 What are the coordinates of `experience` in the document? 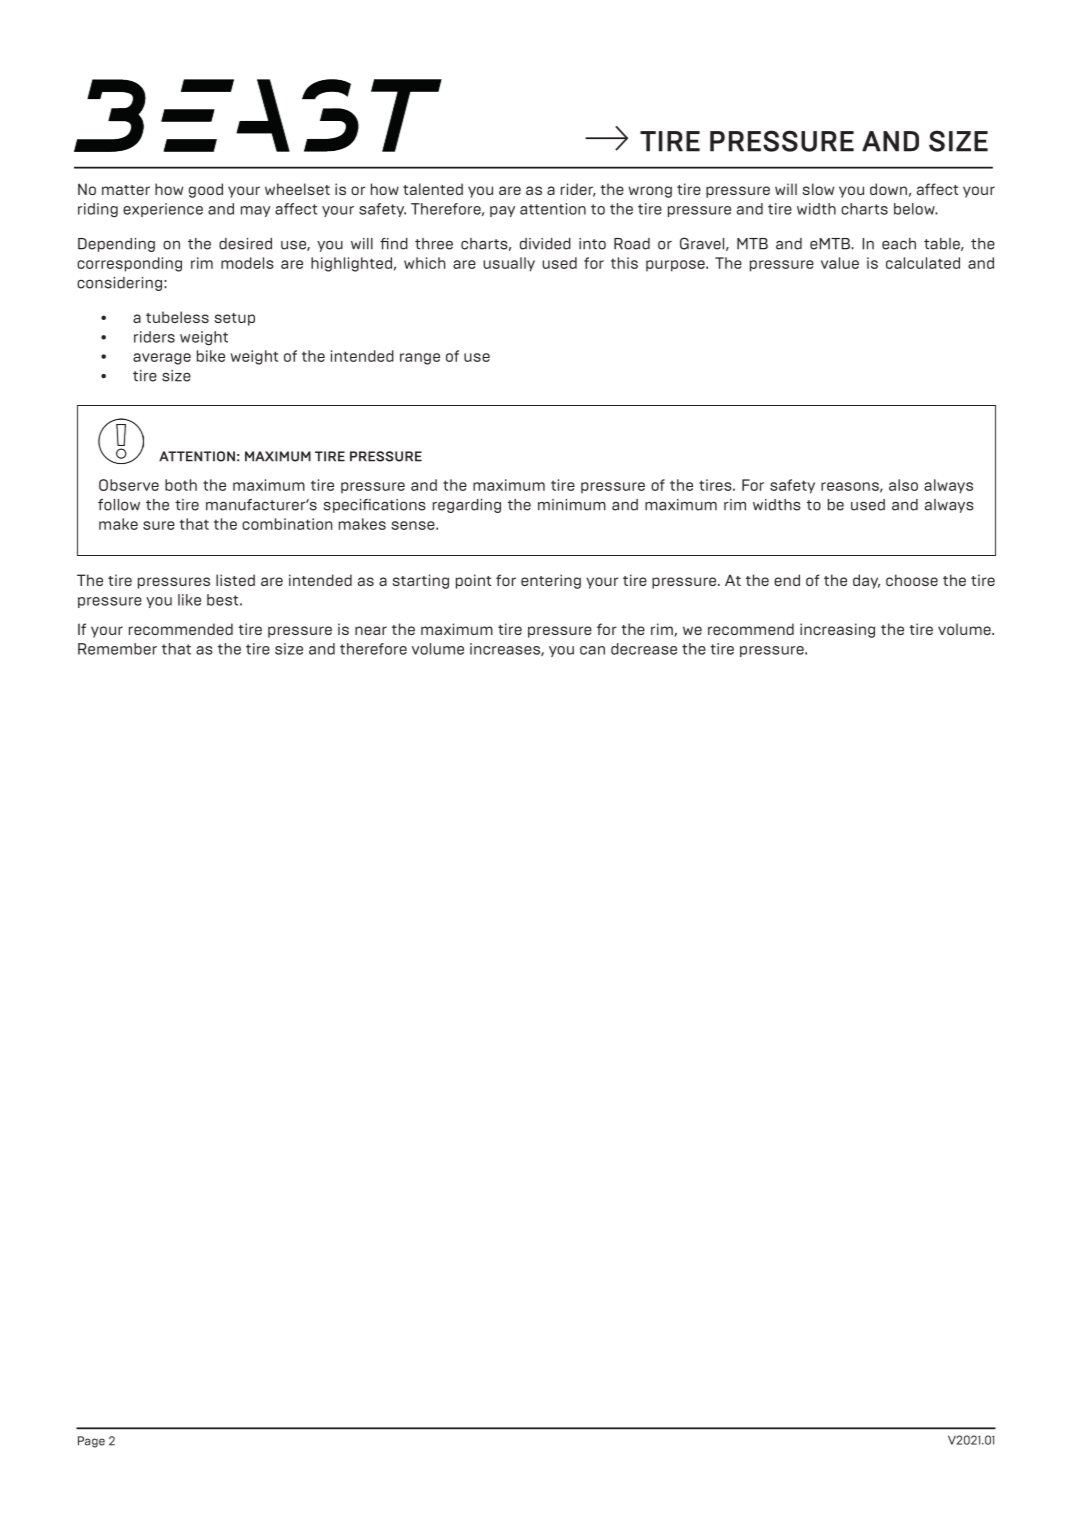 It's located at (163, 210).
